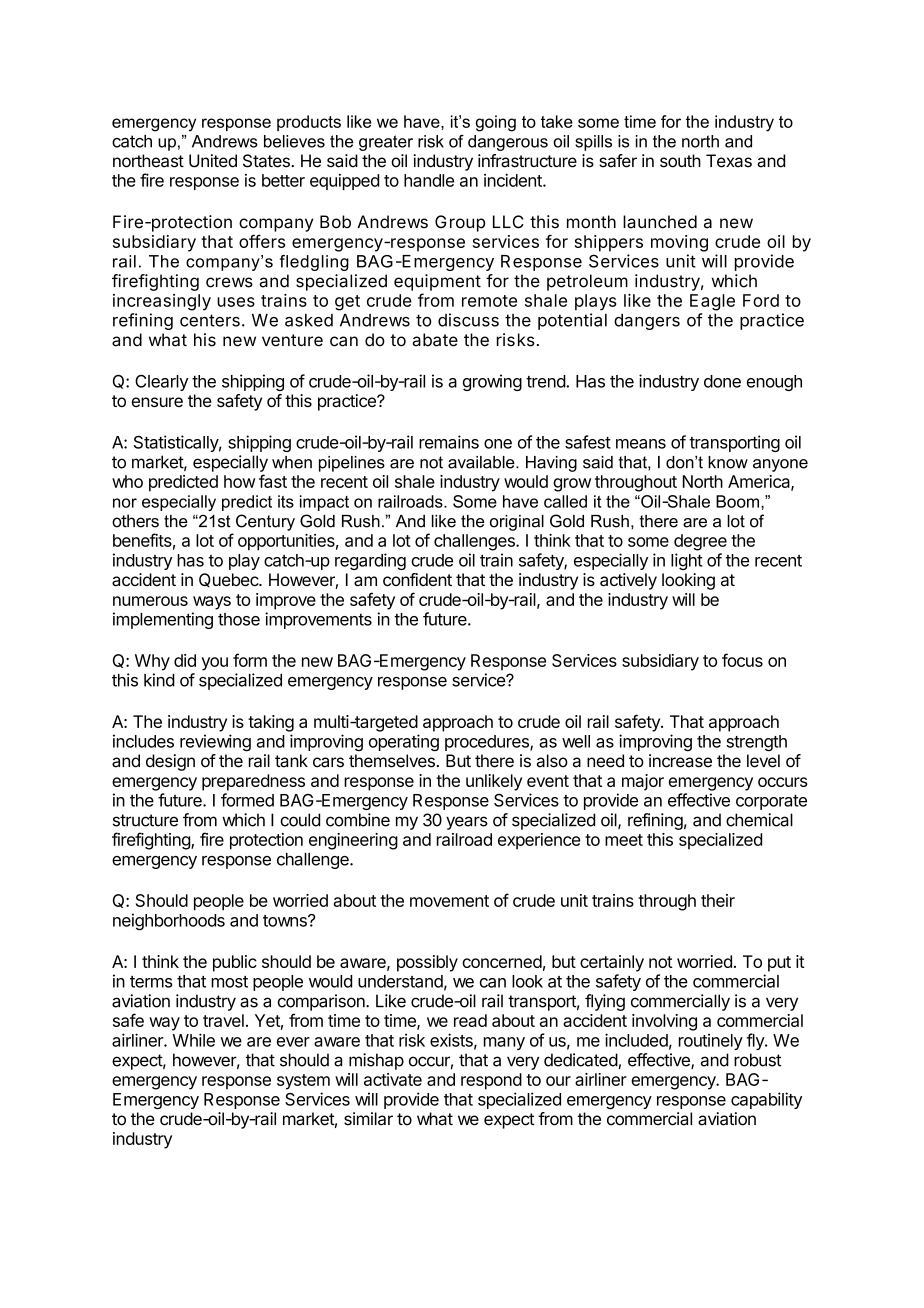  What do you see at coordinates (467, 823) in the screenshot?
I see `years` at bounding box center [467, 823].
